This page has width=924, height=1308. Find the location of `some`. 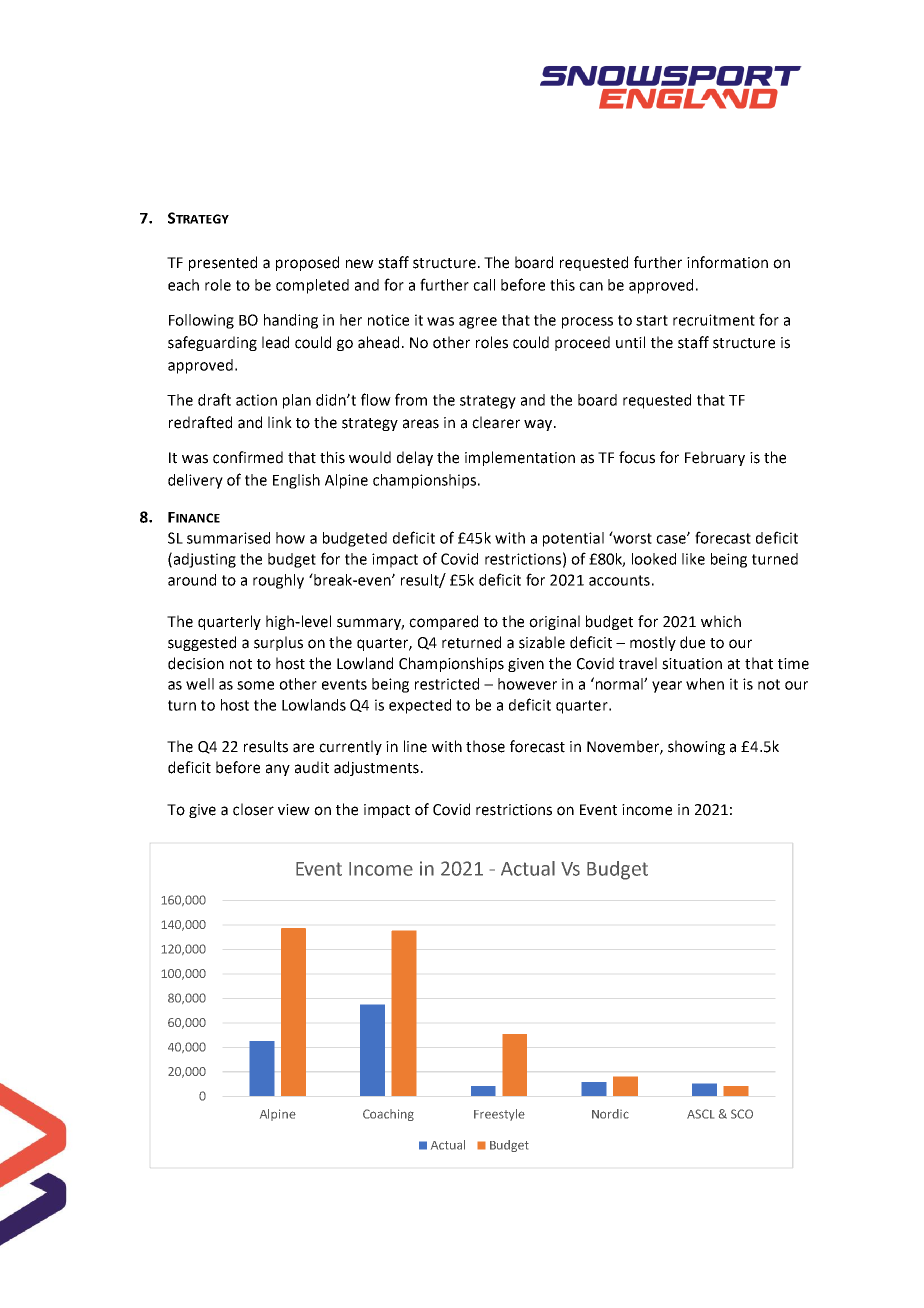

some is located at coordinates (255, 685).
